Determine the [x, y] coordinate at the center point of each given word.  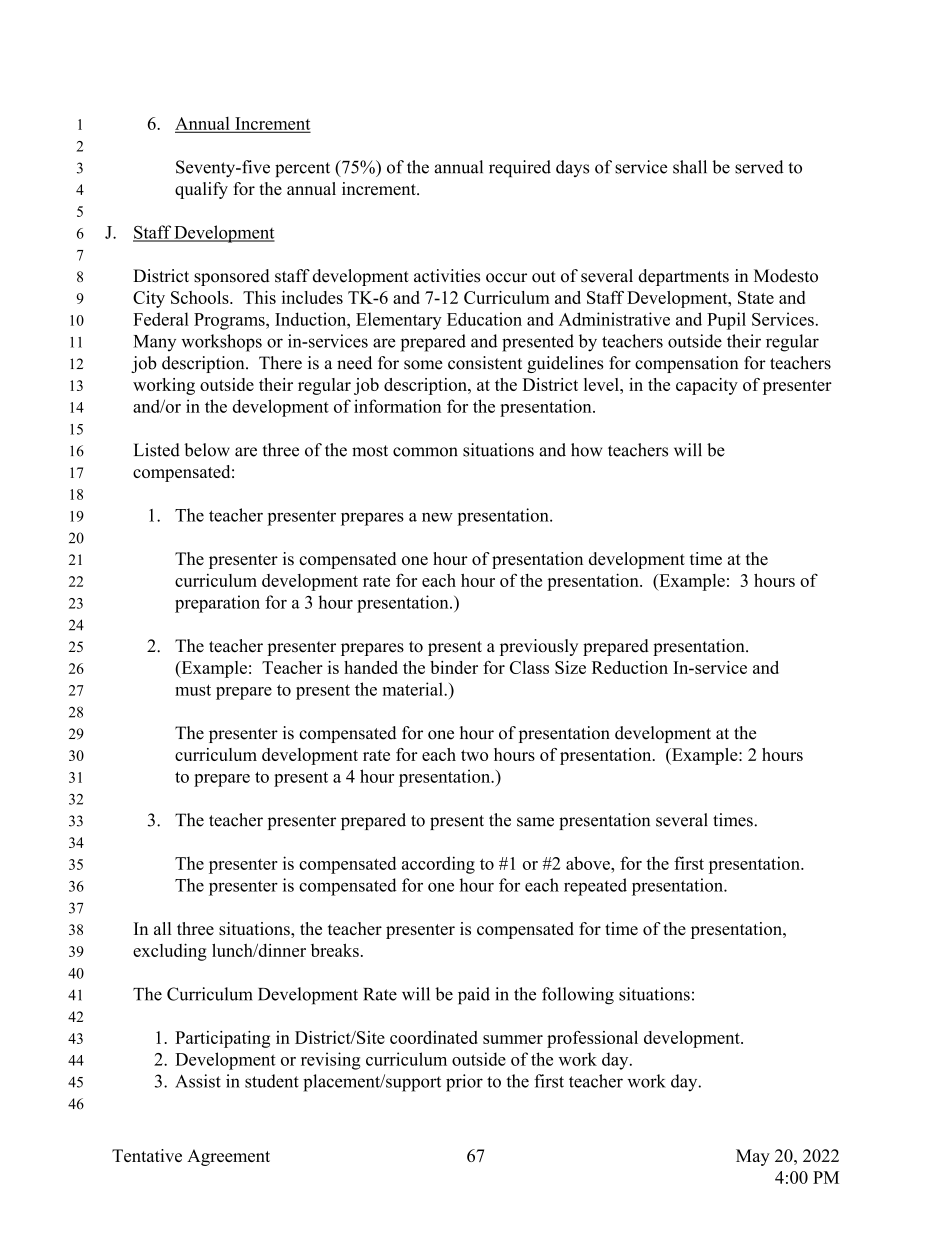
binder [454, 667]
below [207, 450]
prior [464, 1083]
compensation [686, 364]
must [193, 690]
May [753, 1157]
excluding [170, 952]
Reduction [630, 667]
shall [690, 167]
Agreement [228, 1157]
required [520, 168]
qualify [201, 190]
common [425, 452]
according [438, 865]
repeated [595, 887]
